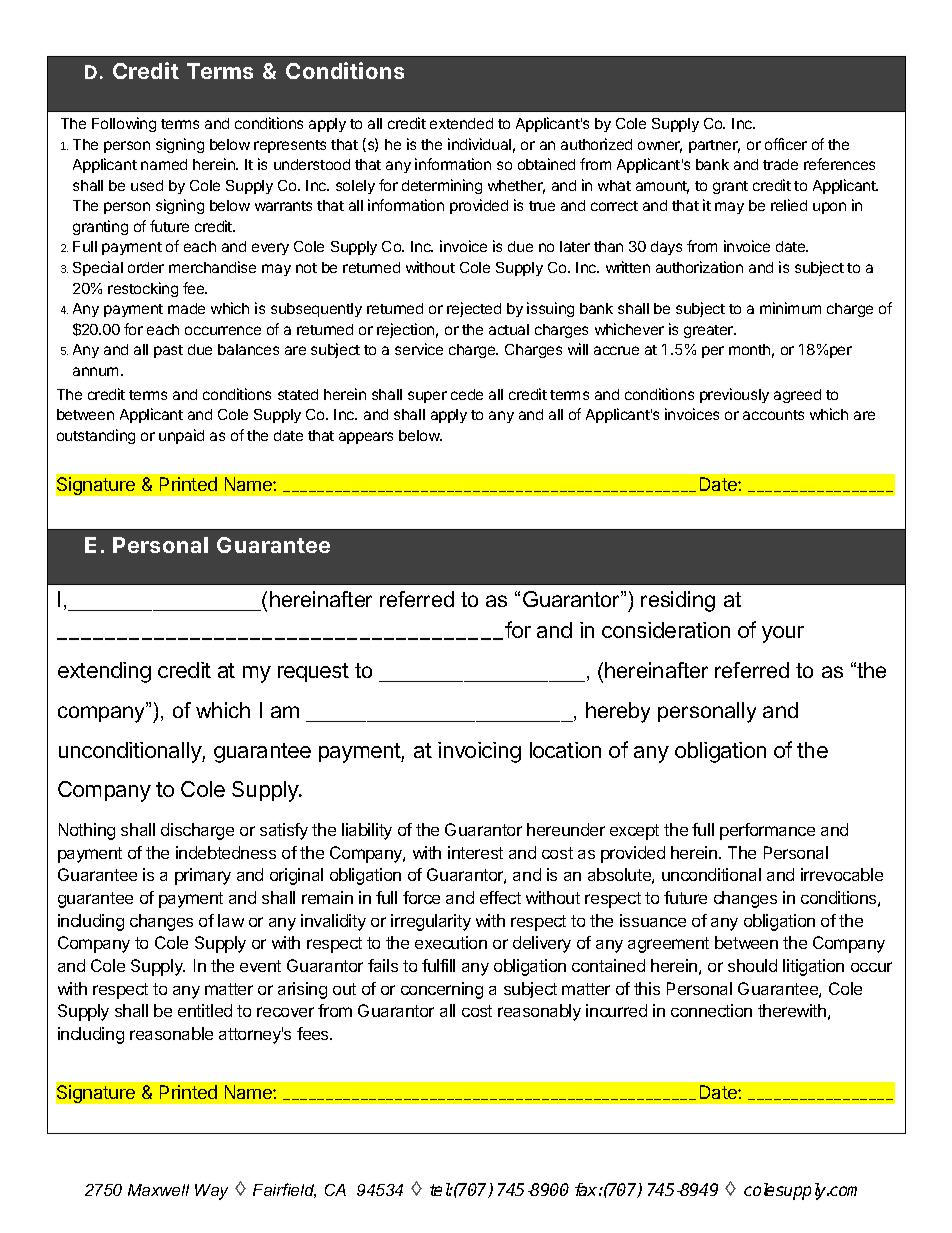 The image size is (952, 1233). I want to click on extended, so click(461, 123).
